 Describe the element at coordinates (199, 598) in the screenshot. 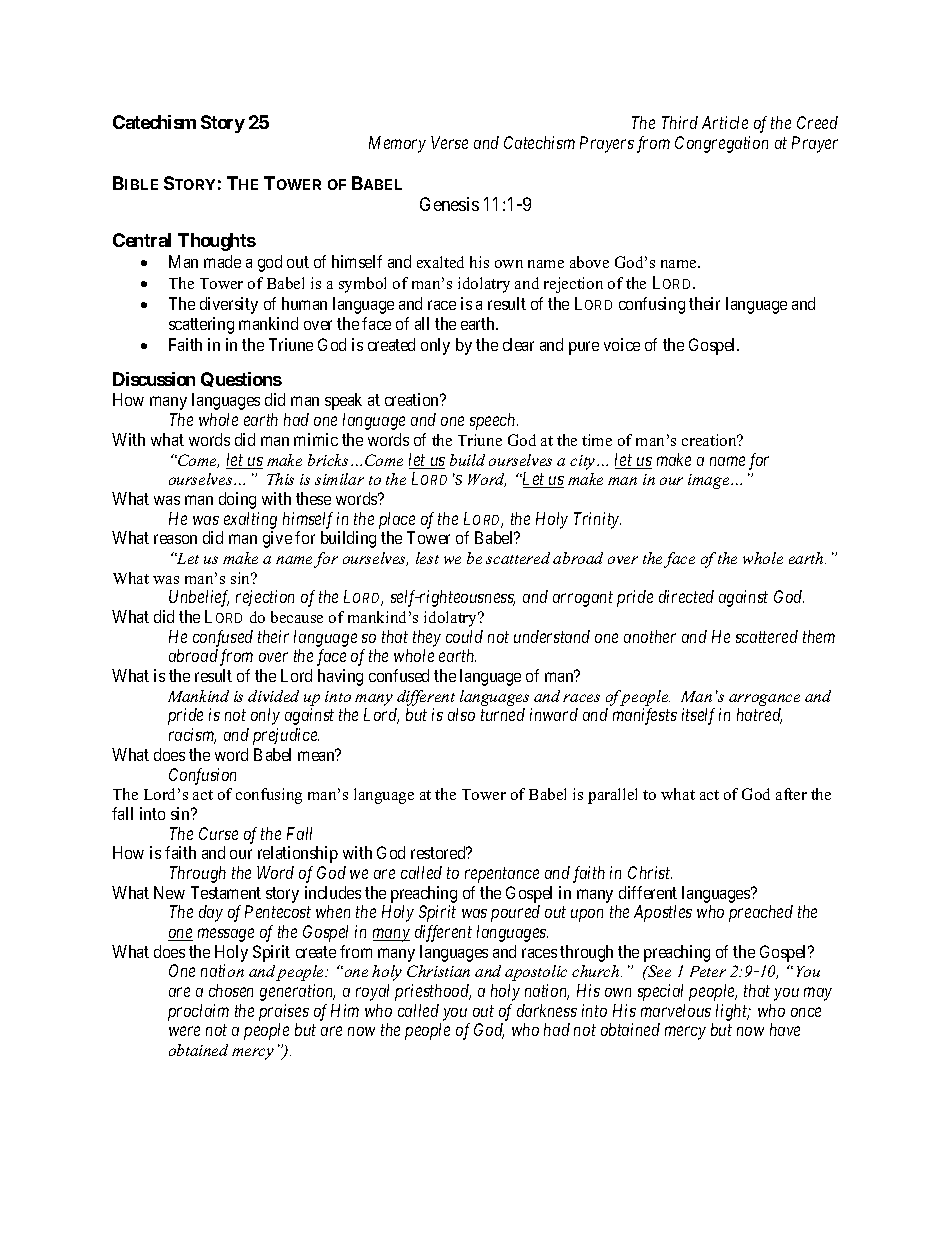

I see `Unbelief` at that location.
